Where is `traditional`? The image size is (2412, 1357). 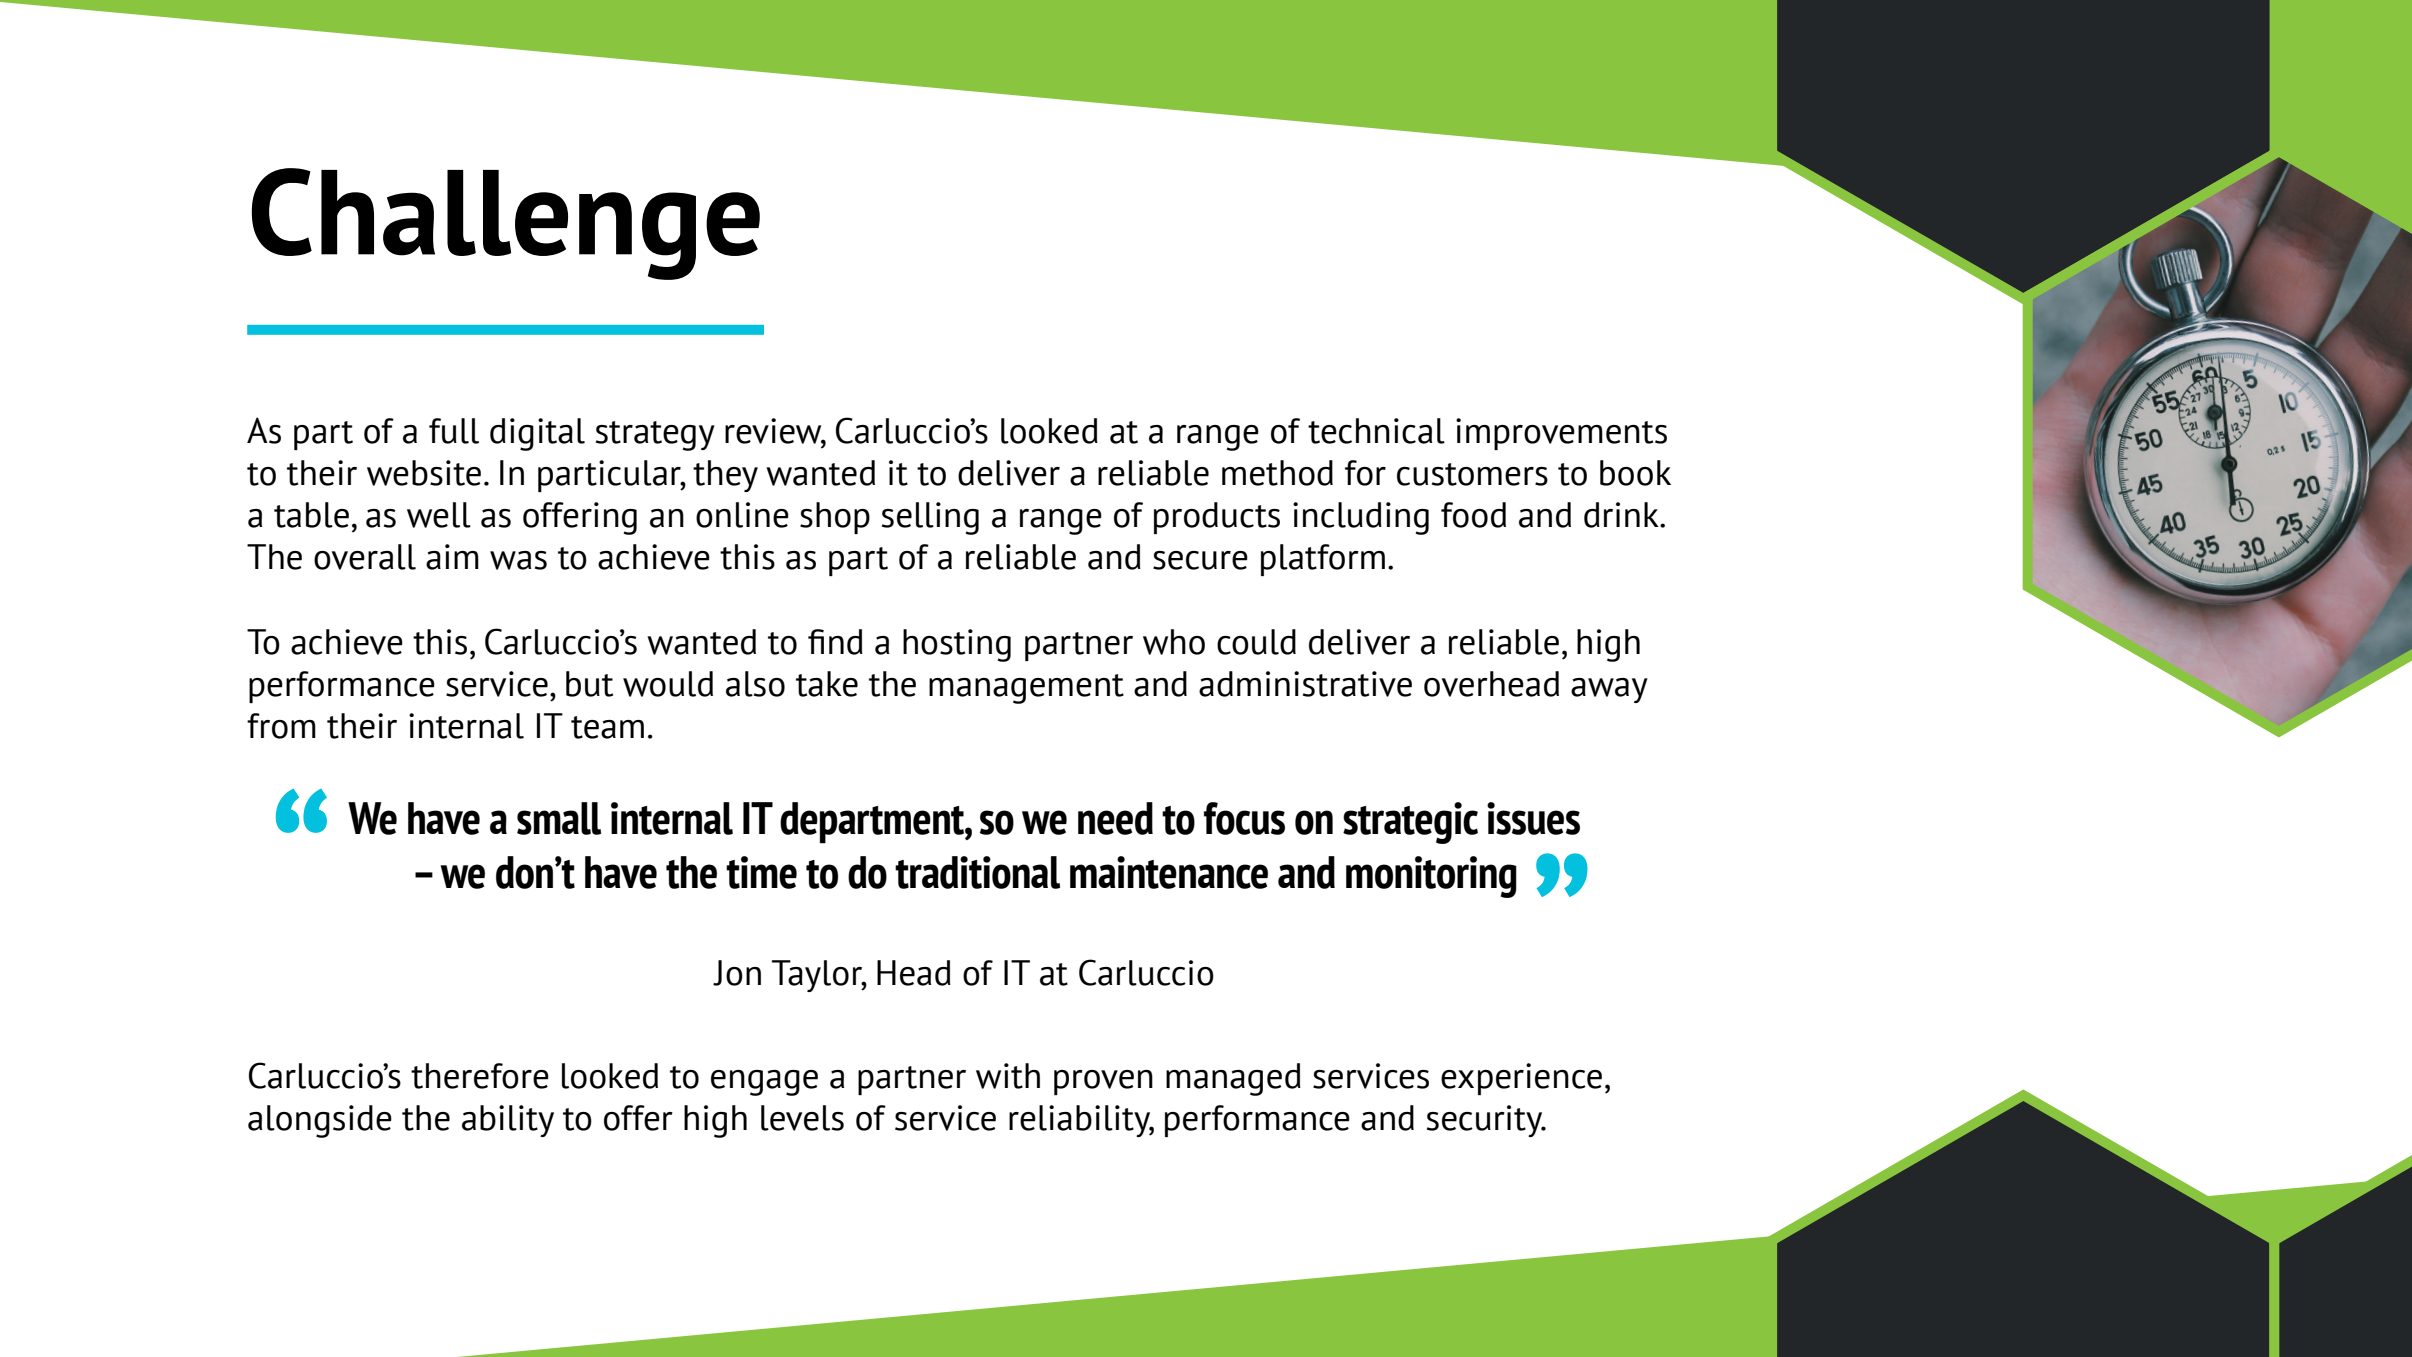 traditional is located at coordinates (977, 872).
